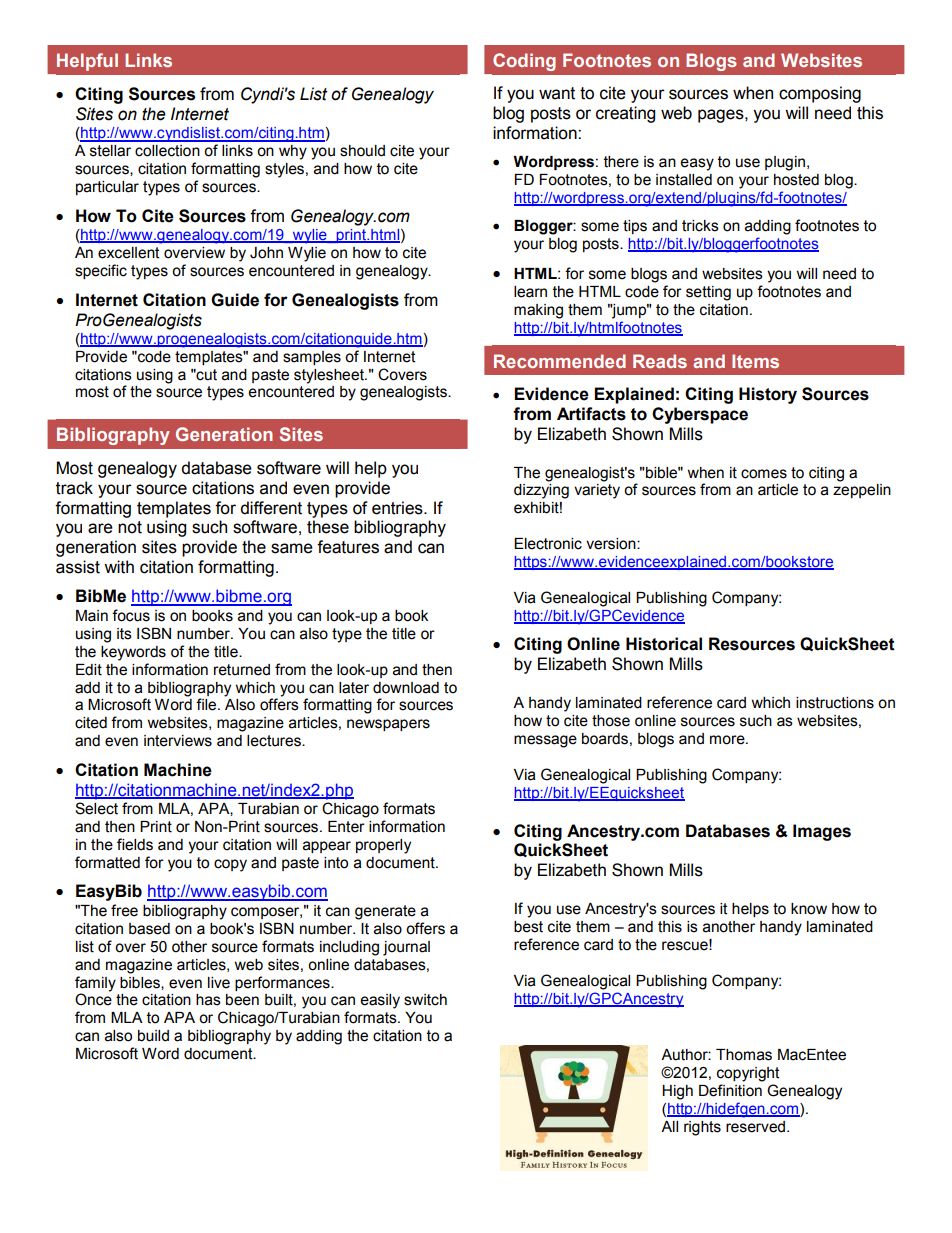  Describe the element at coordinates (700, 415) in the page. I see `Cyberspace` at that location.
